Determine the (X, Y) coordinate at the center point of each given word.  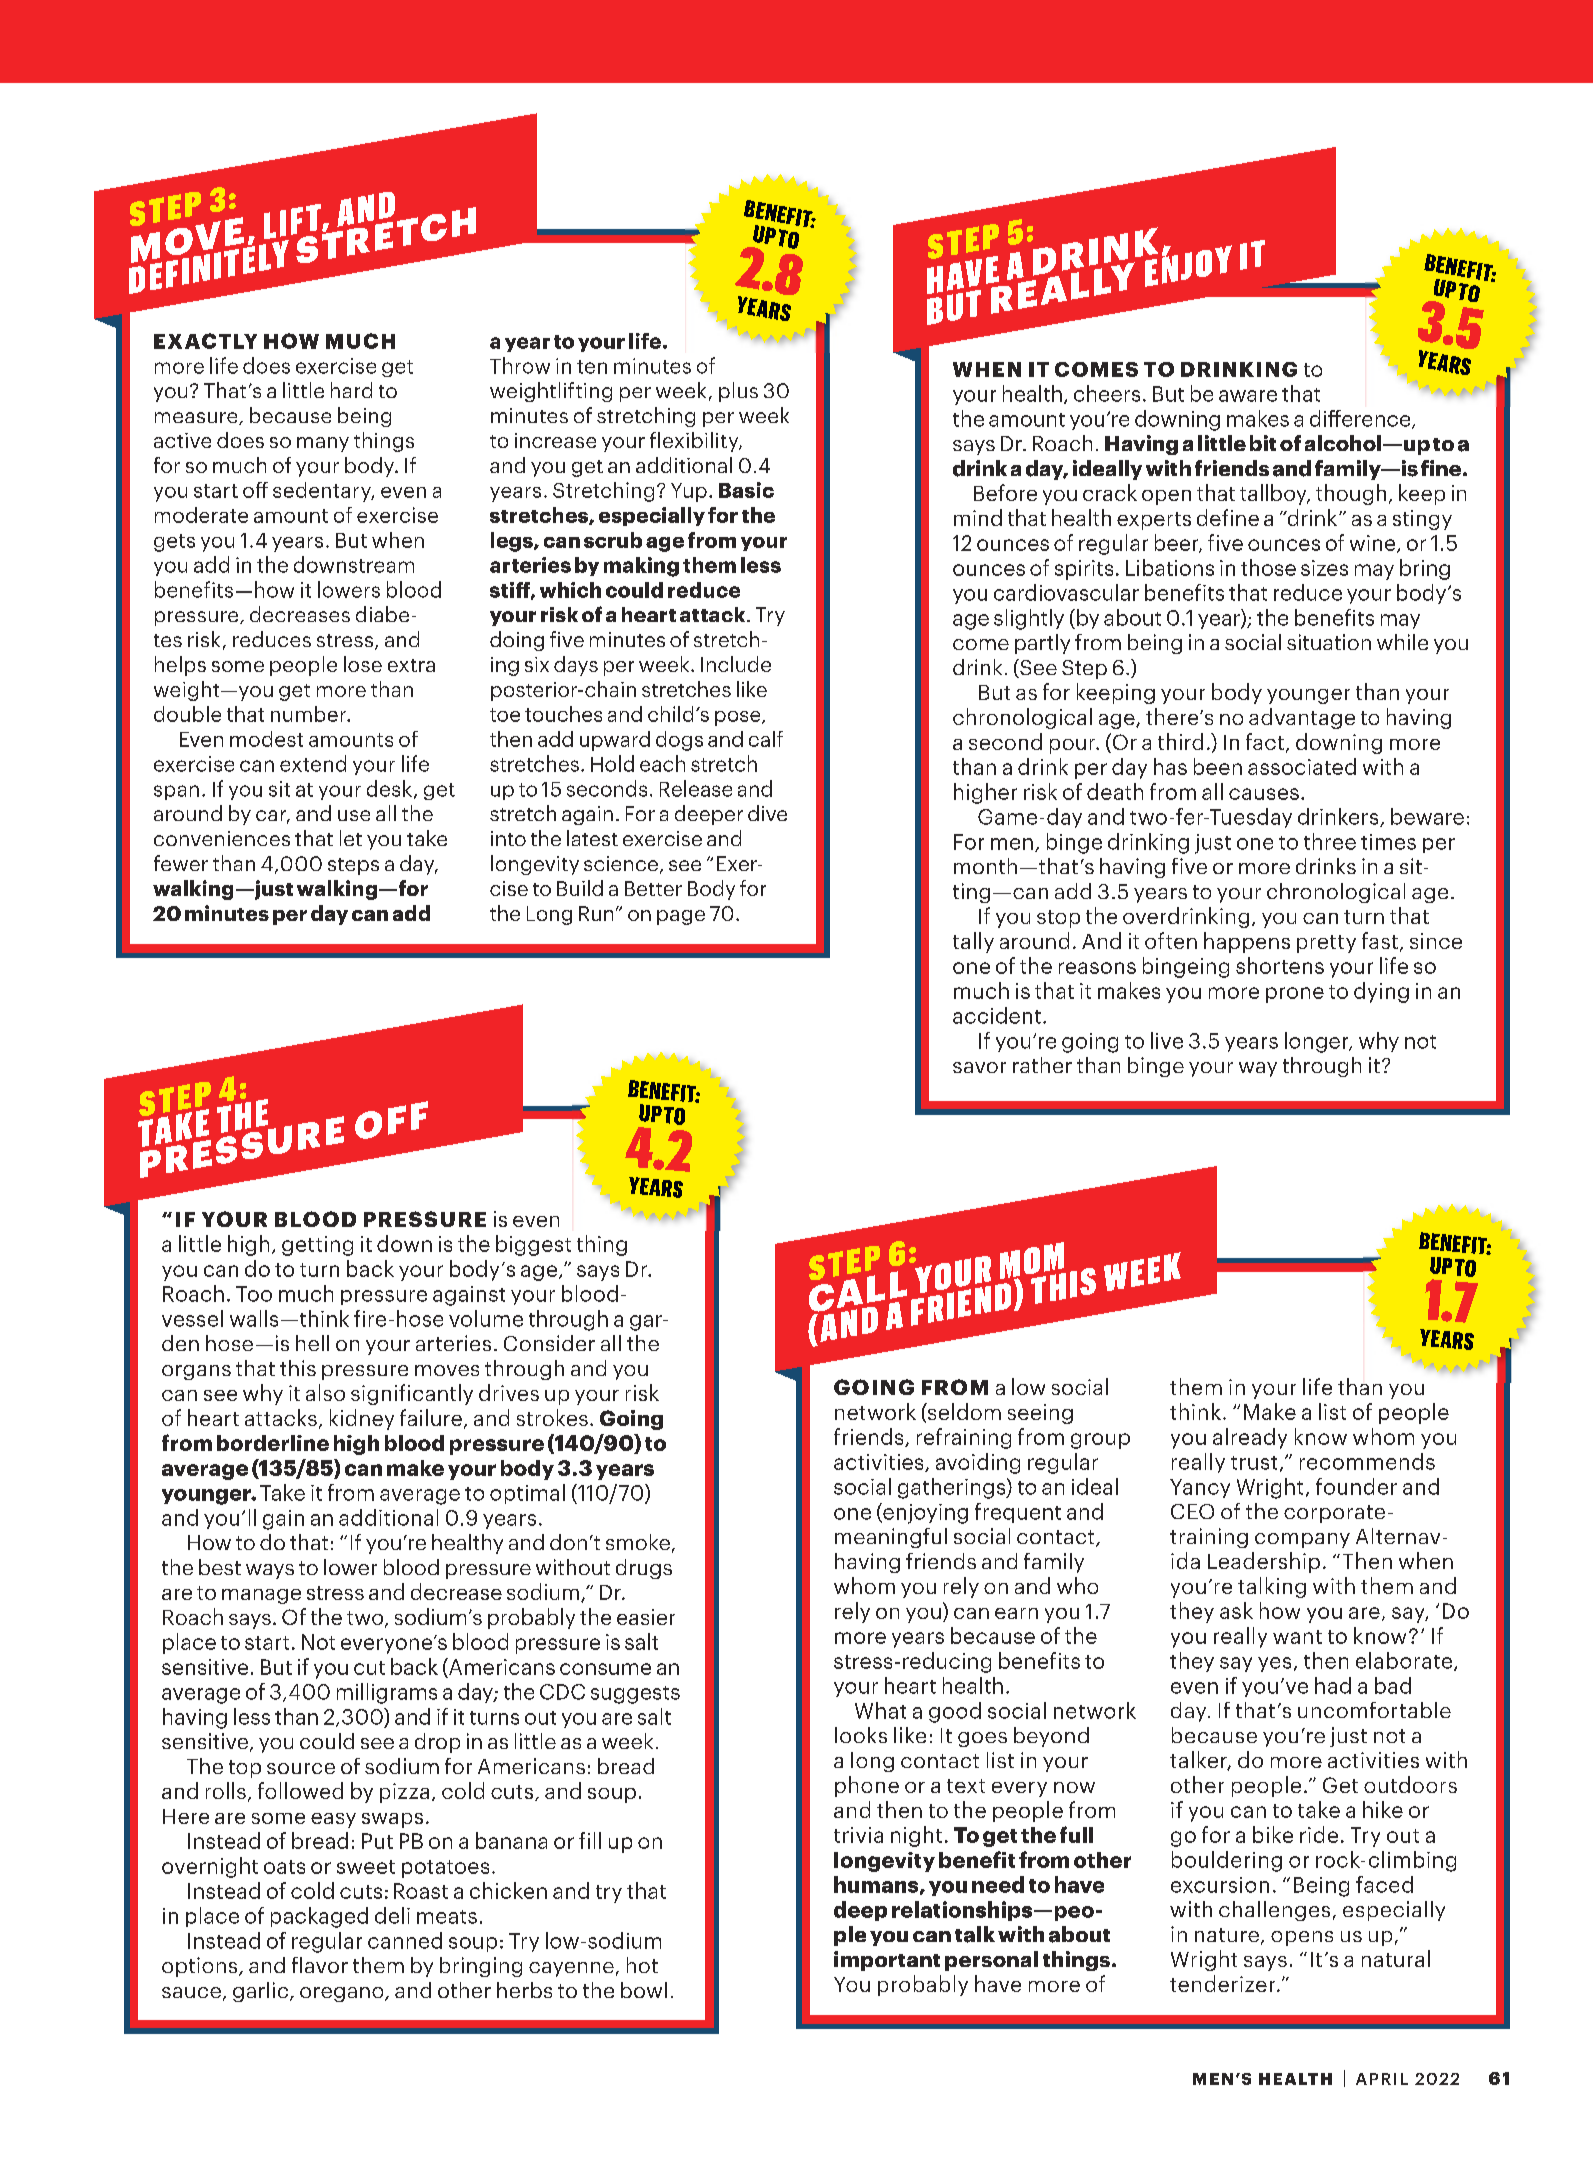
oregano (343, 1994)
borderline (273, 1443)
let (351, 838)
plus (738, 392)
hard (351, 390)
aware (1248, 396)
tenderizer (1224, 1983)
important (887, 1961)
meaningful (891, 1538)
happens (1247, 942)
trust (1254, 1463)
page (681, 917)
